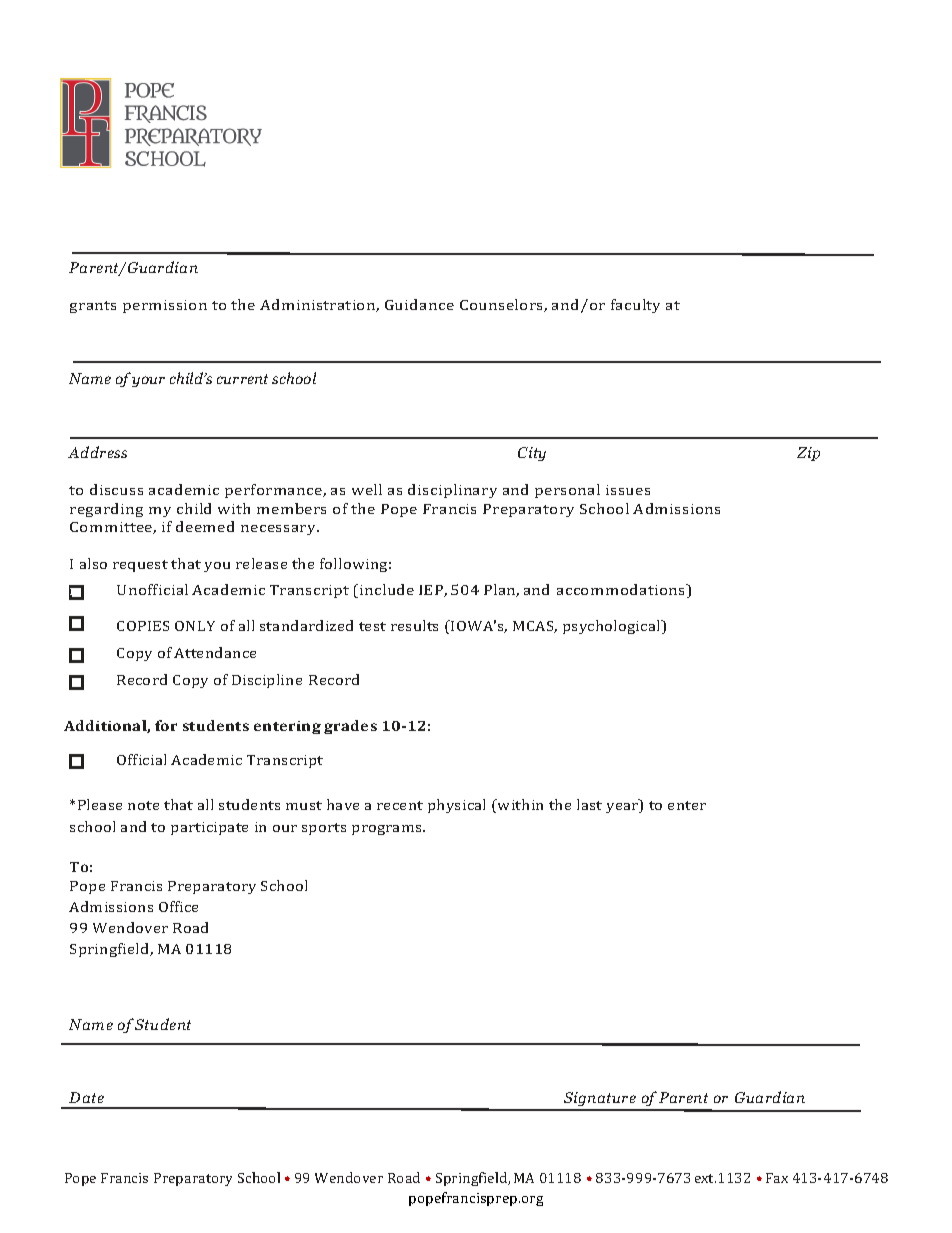 The image size is (952, 1233). What do you see at coordinates (143, 805) in the document?
I see `note` at bounding box center [143, 805].
